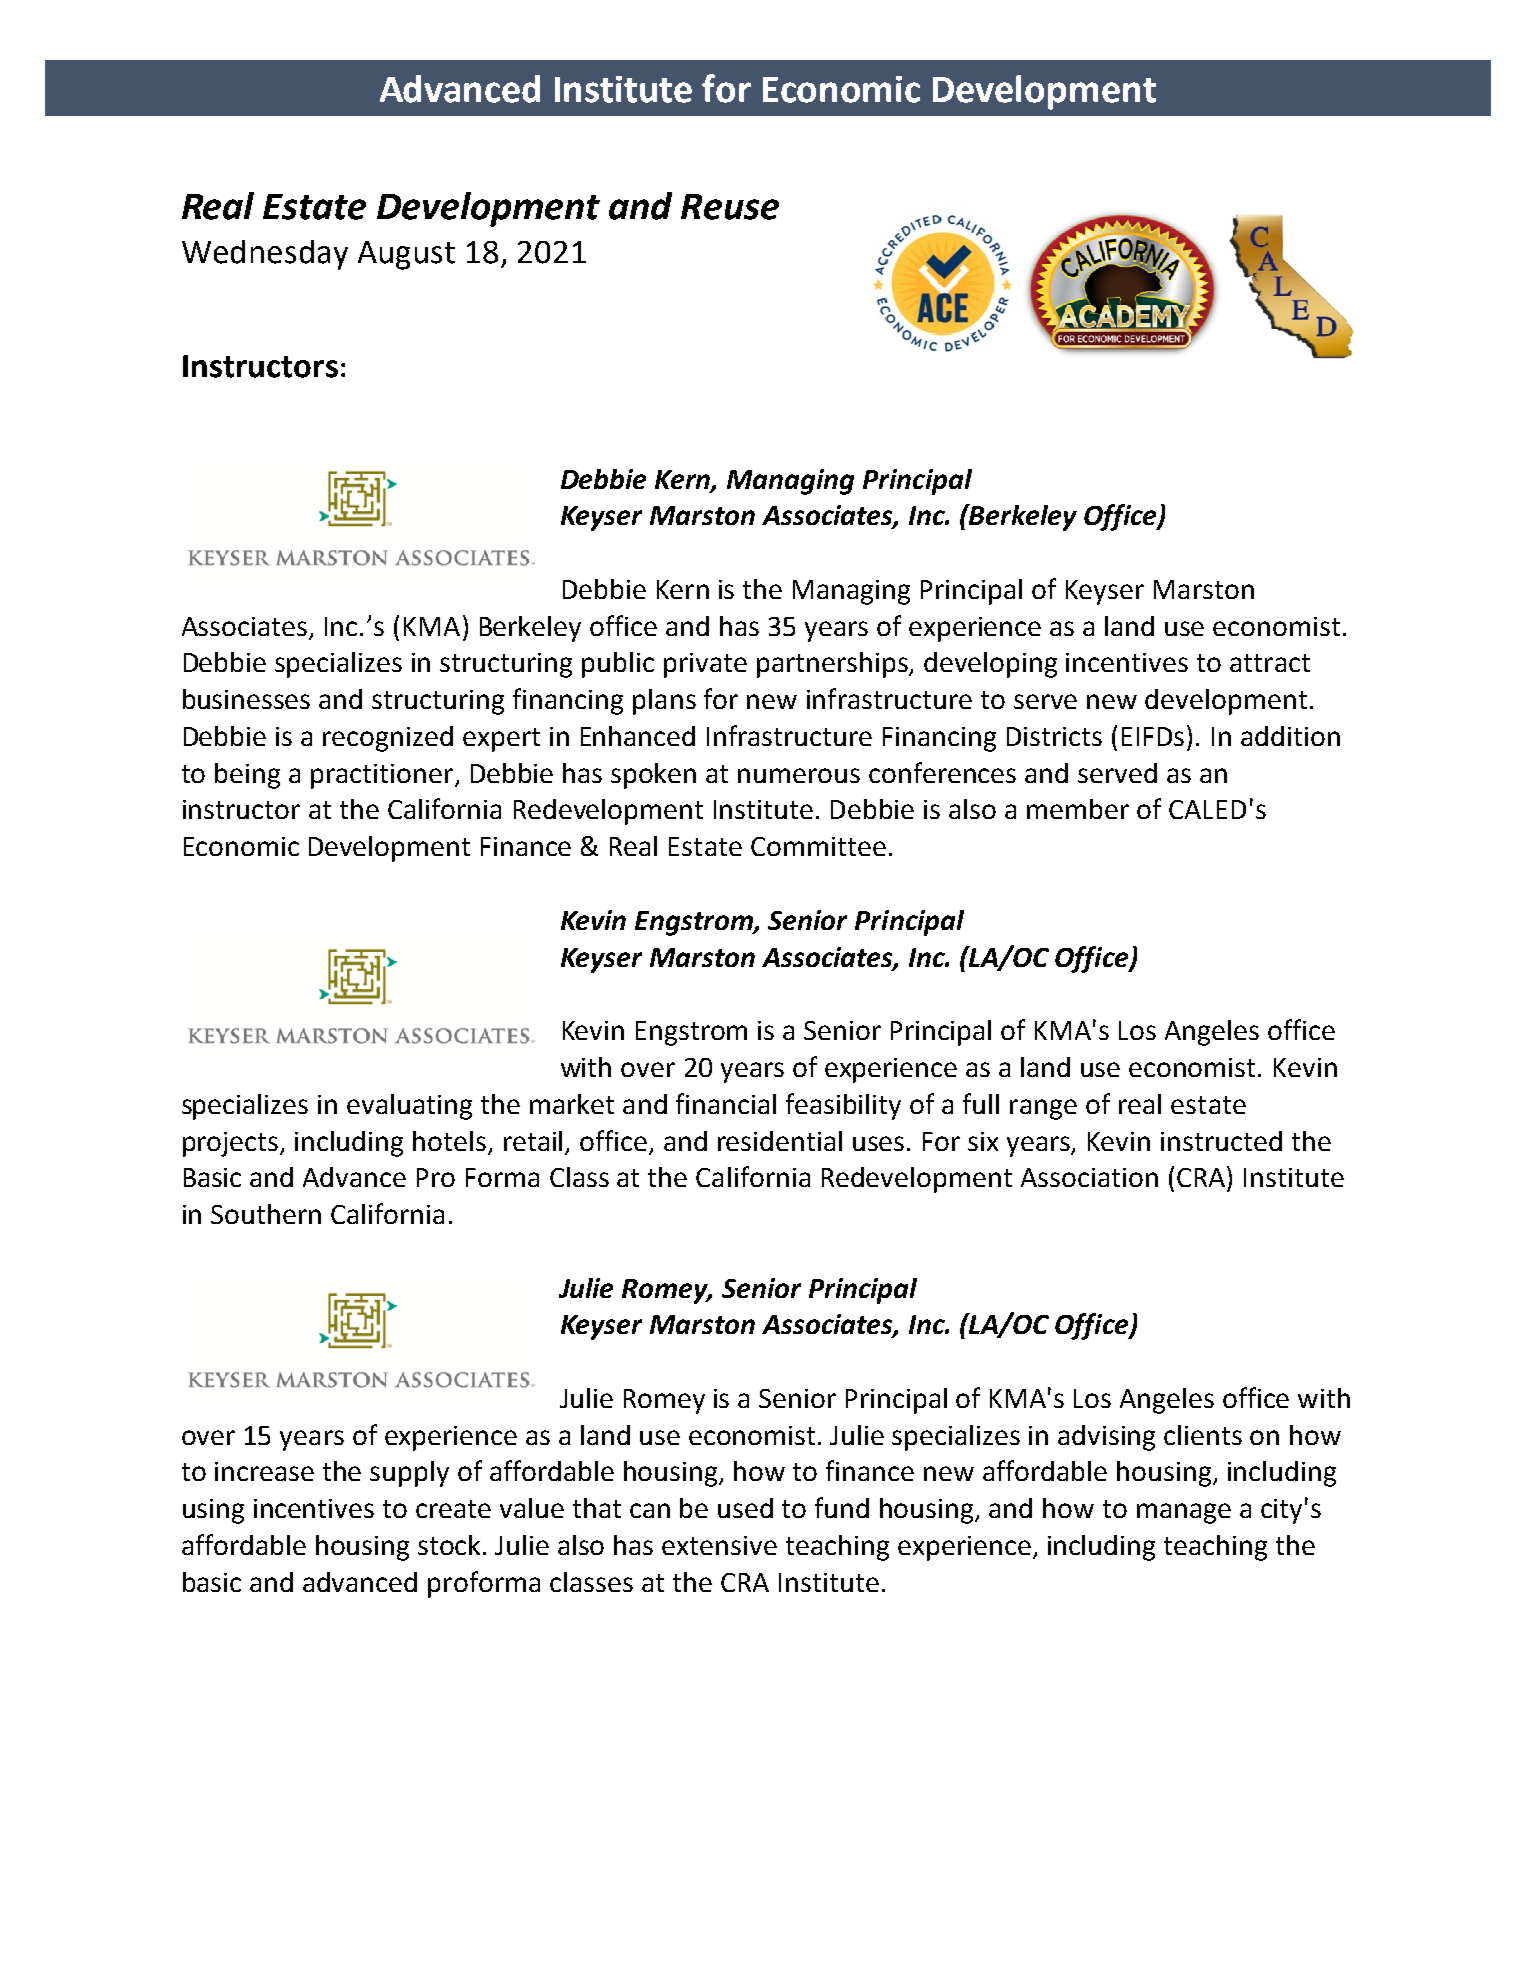  I want to click on August, so click(406, 255).
